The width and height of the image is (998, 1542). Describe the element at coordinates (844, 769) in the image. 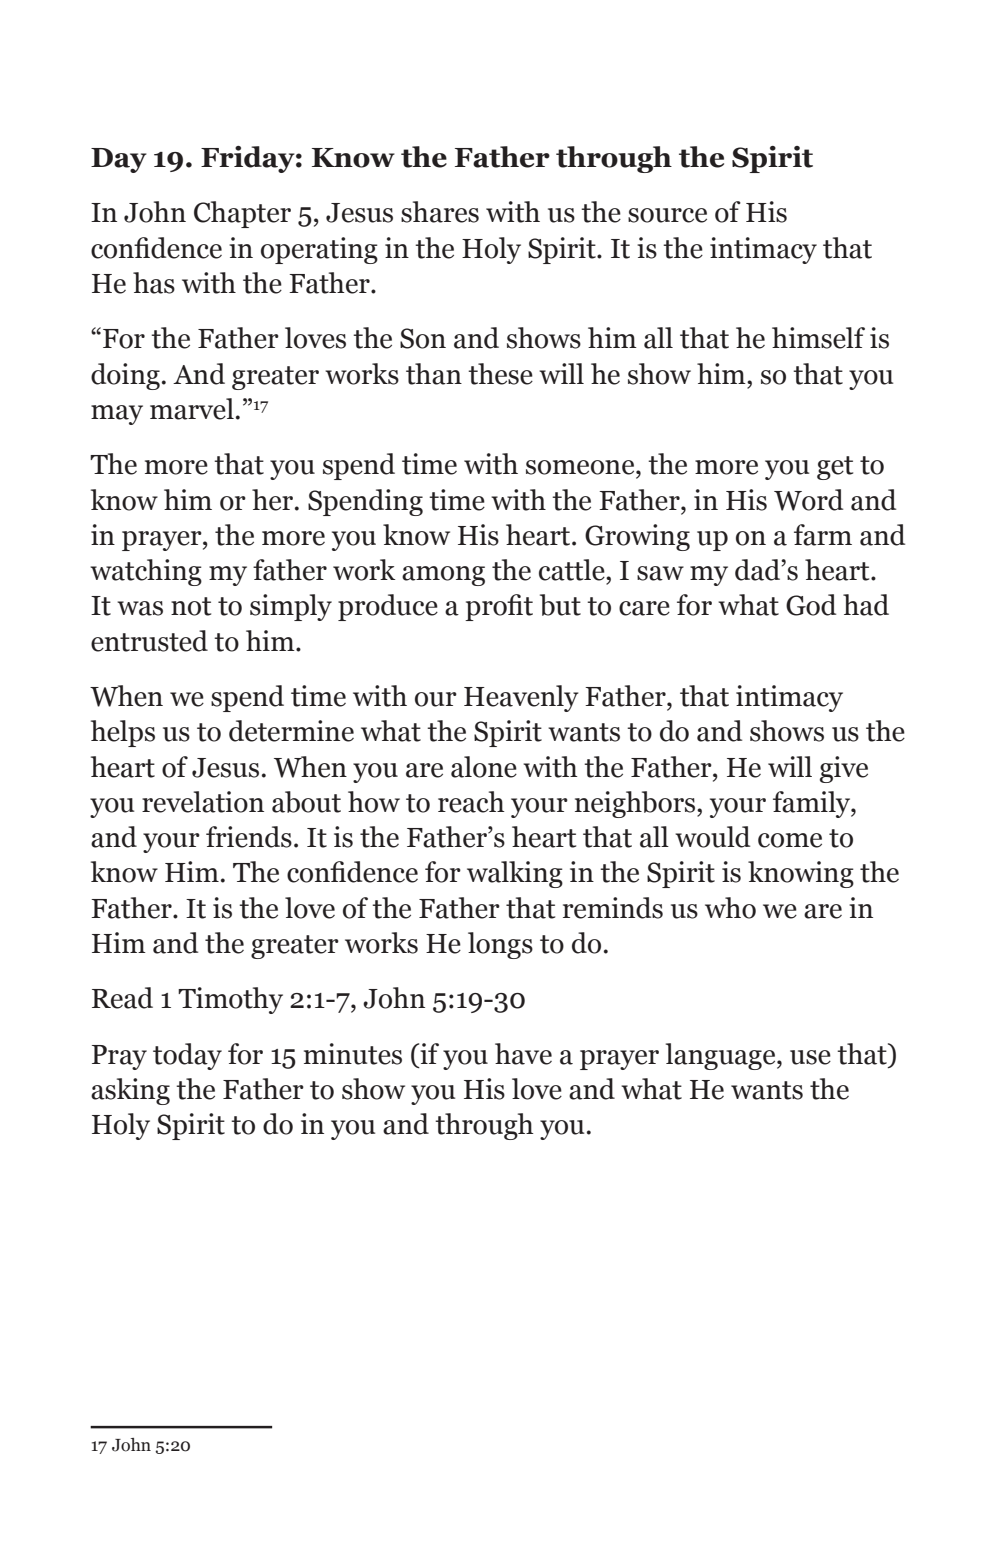

I see `give` at that location.
